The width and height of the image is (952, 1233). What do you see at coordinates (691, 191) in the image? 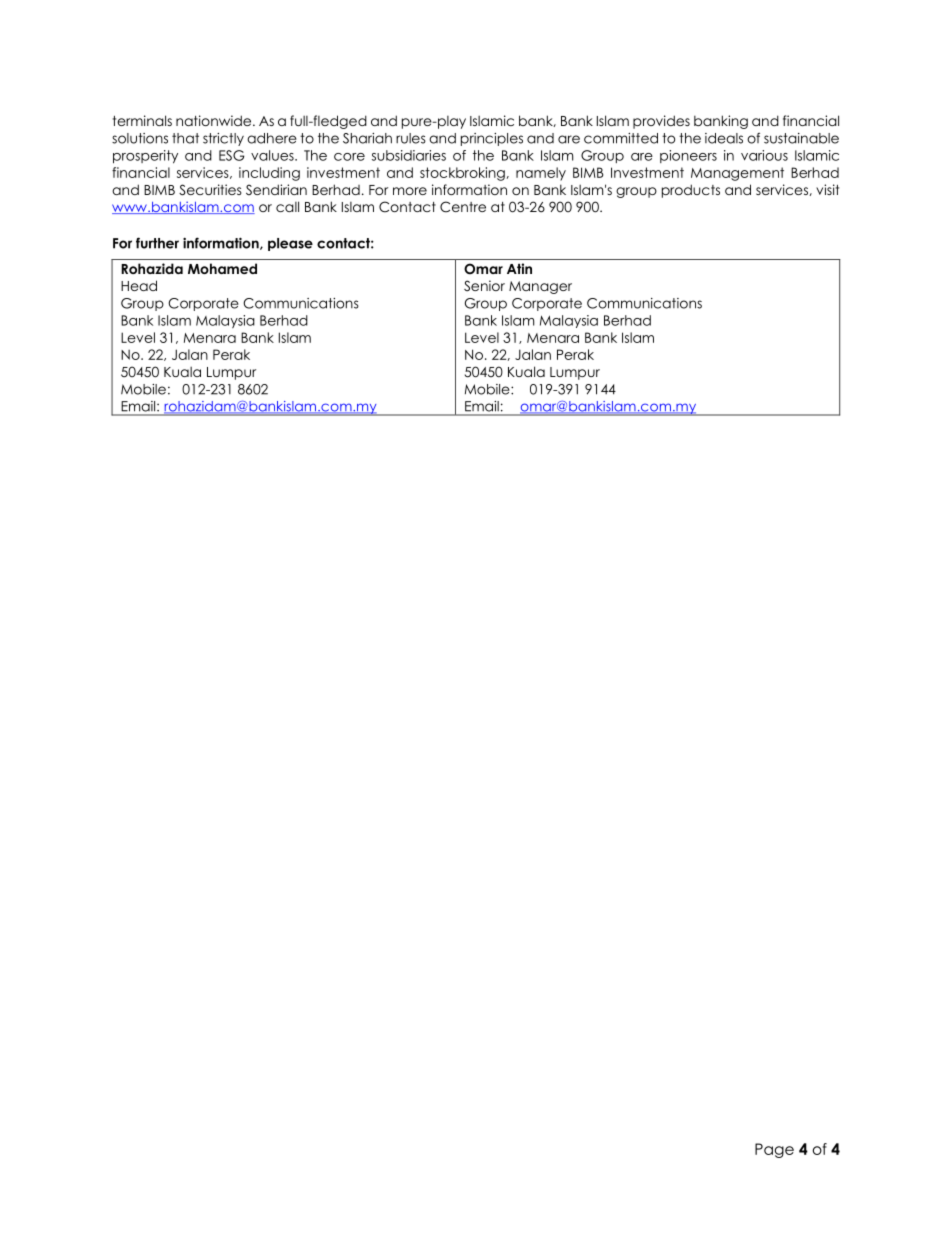
I see `products` at bounding box center [691, 191].
